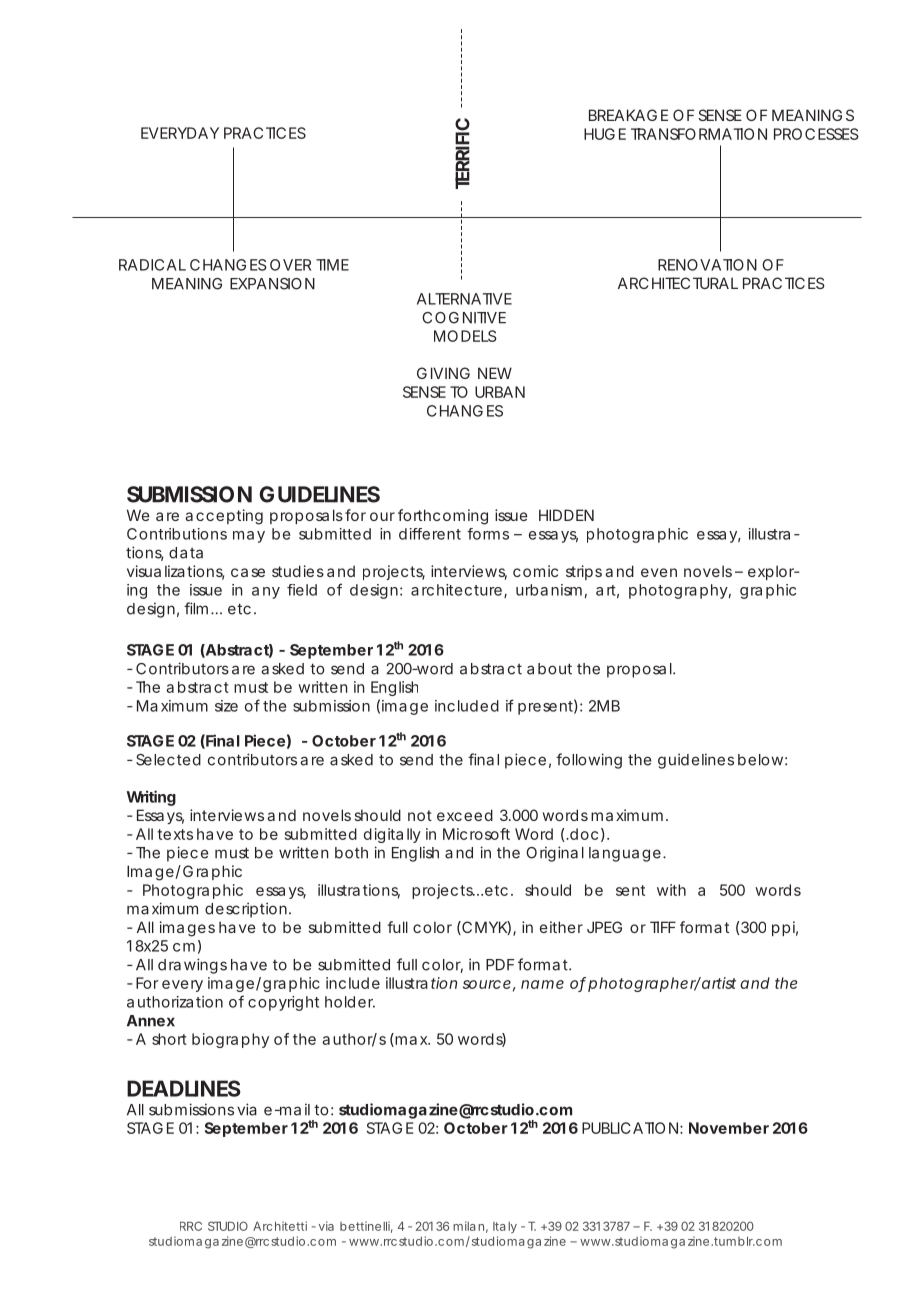 This screenshot has width=924, height=1308. Describe the element at coordinates (605, 134) in the screenshot. I see `HUGE` at that location.
